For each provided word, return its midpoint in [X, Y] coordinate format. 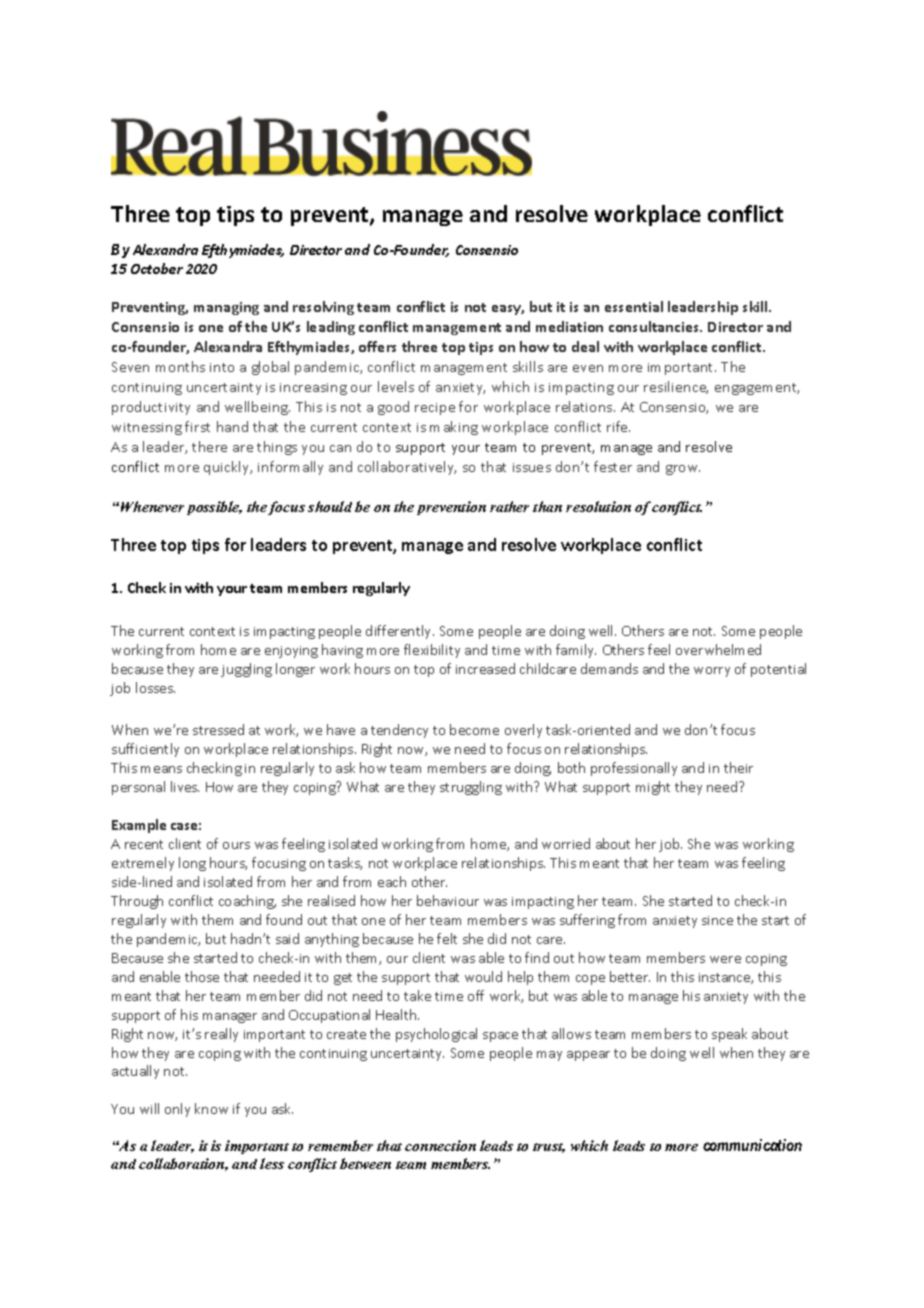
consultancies [655, 326]
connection [440, 1145]
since [717, 920]
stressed [218, 729]
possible [214, 508]
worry [712, 672]
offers [377, 346]
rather [509, 506]
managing [226, 308]
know [211, 1108]
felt [447, 938]
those [202, 976]
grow [683, 470]
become [474, 729]
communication [752, 1145]
